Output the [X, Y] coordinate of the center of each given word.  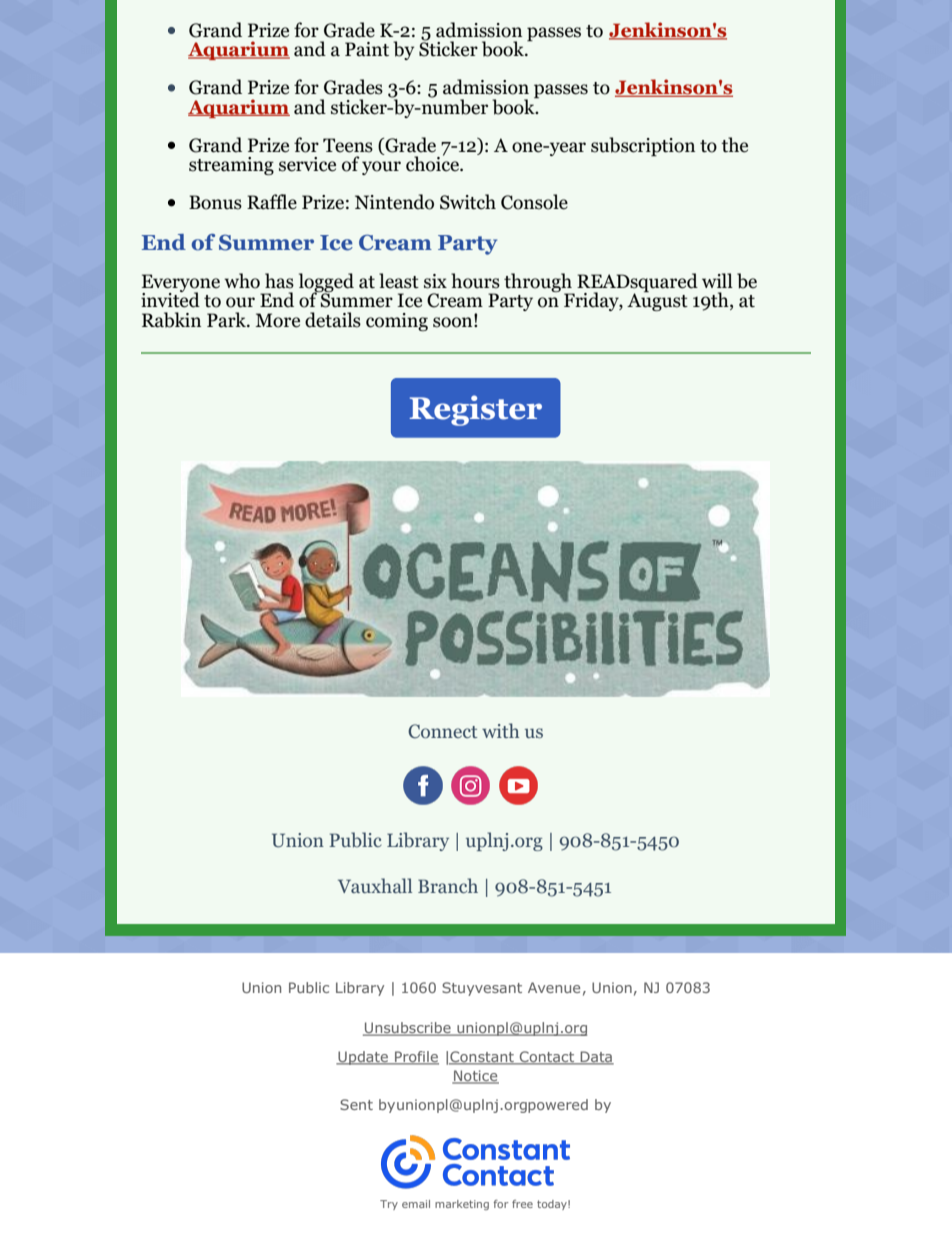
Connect [443, 731]
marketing [462, 1205]
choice [433, 163]
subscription [643, 146]
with [500, 730]
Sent [356, 1104]
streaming [231, 166]
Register [476, 410]
